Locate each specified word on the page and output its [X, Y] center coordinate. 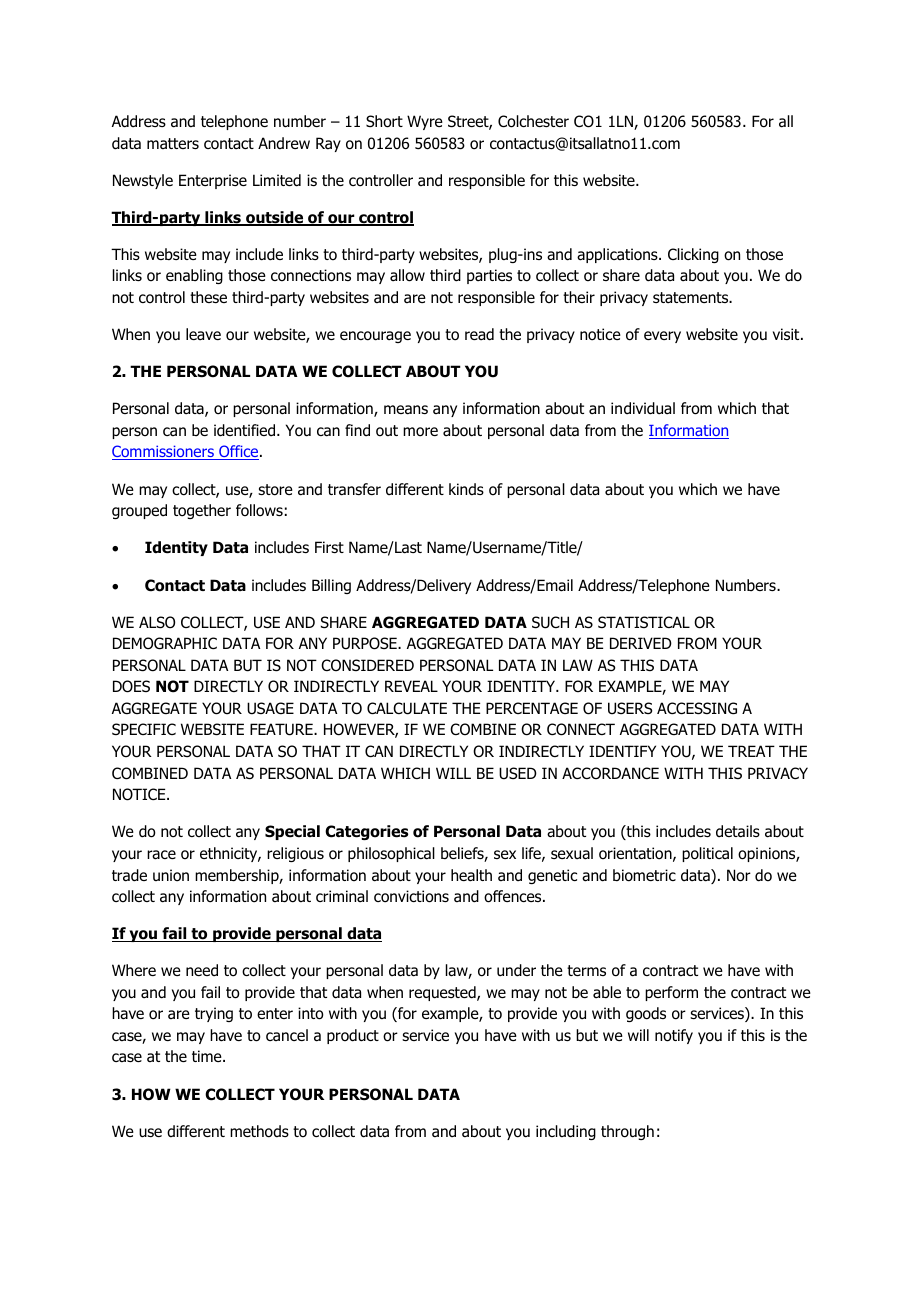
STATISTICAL [644, 622]
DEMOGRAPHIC [165, 643]
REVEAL [411, 686]
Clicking [693, 255]
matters [173, 143]
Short [384, 121]
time [208, 1056]
